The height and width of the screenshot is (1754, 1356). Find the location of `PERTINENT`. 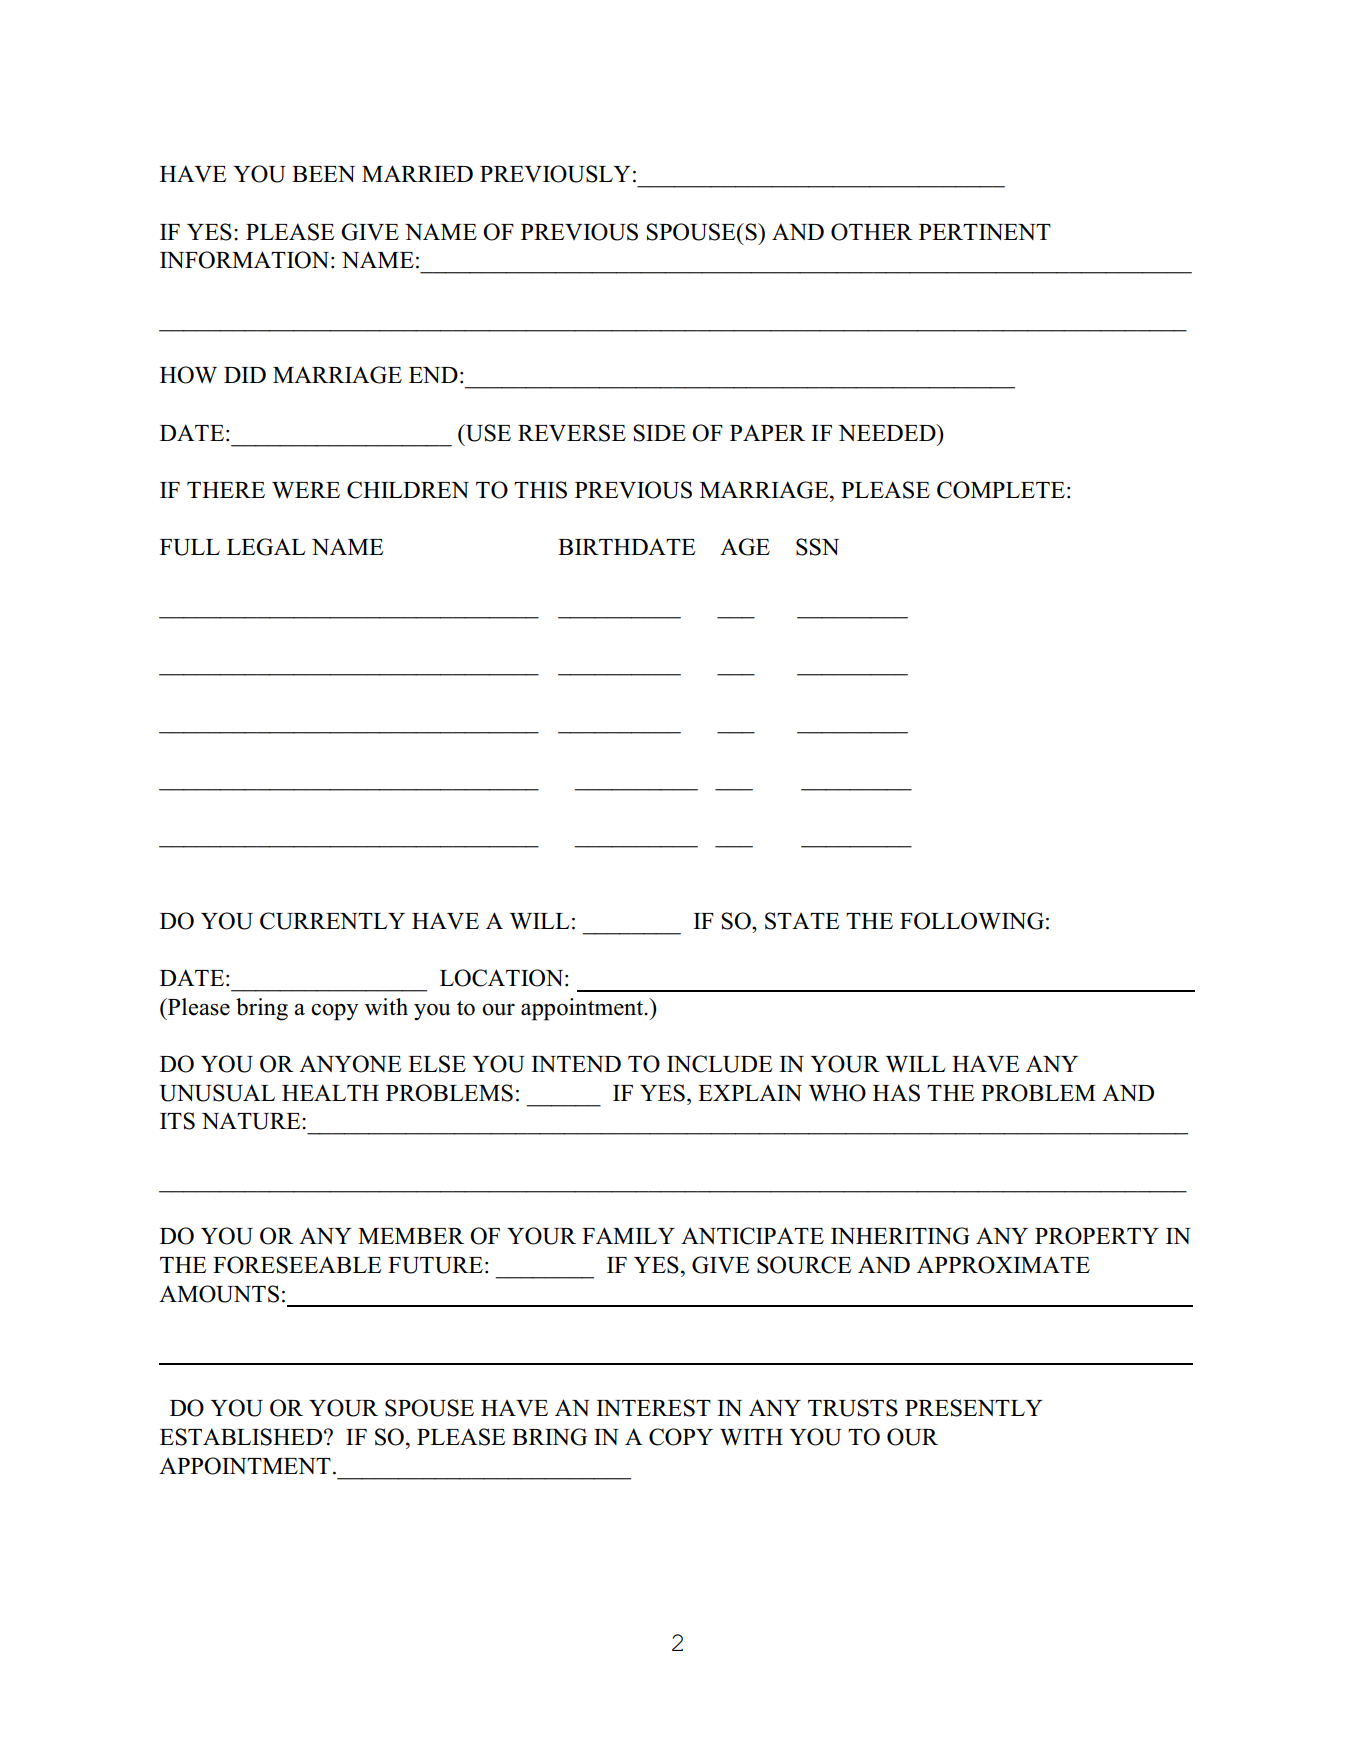

PERTINENT is located at coordinates (985, 232).
